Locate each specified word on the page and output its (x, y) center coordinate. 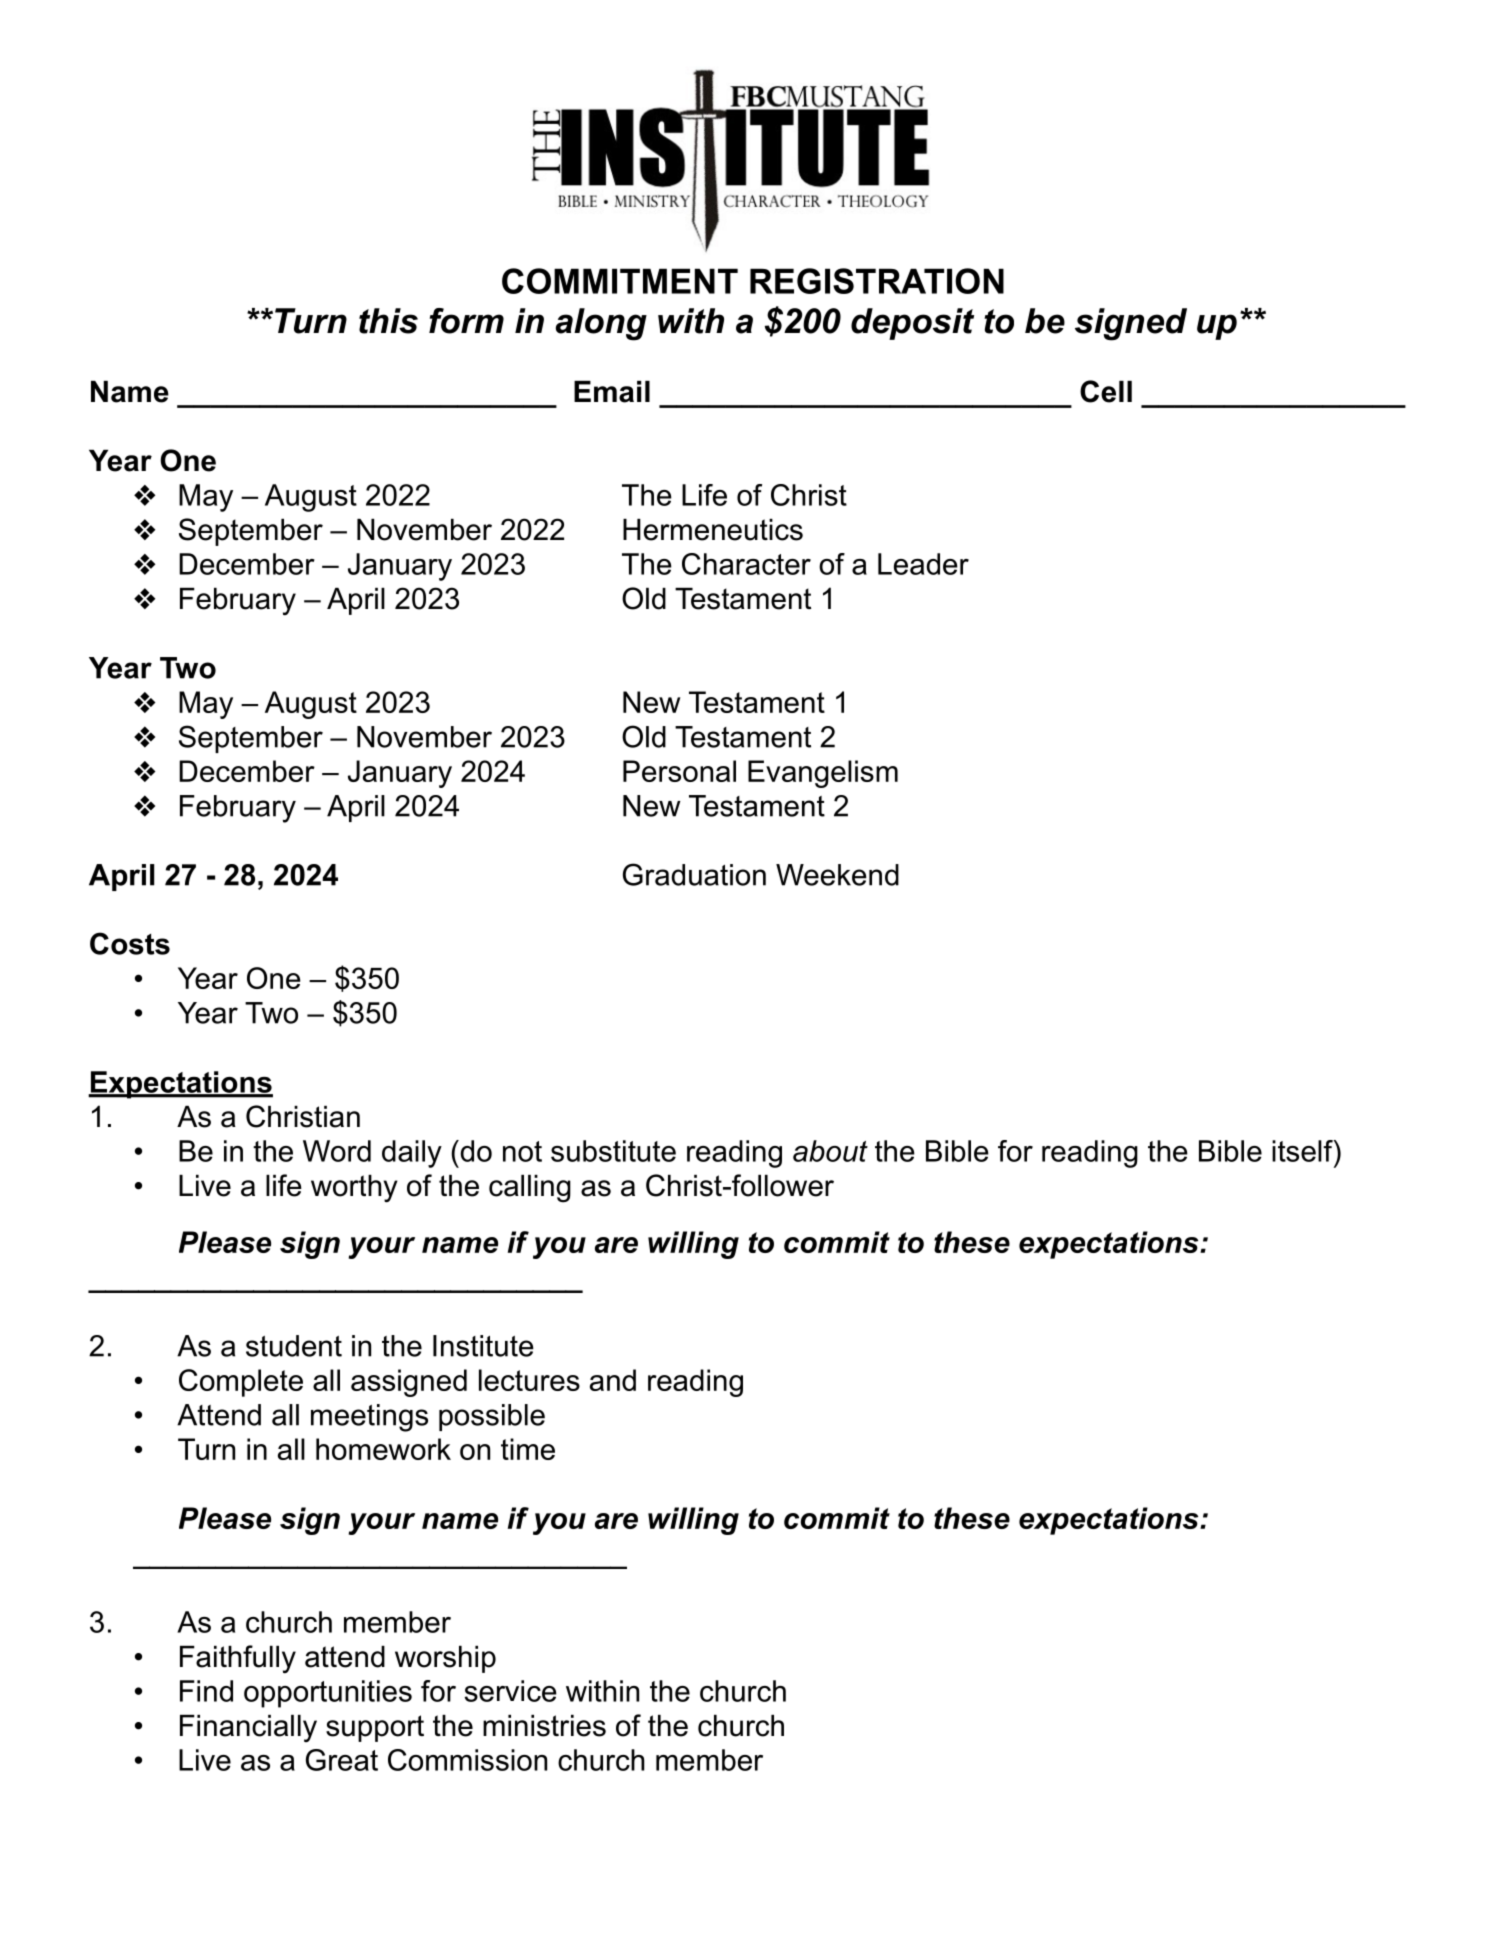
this (388, 321)
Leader (923, 564)
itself (1303, 1151)
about (830, 1151)
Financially (248, 1728)
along (601, 324)
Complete (241, 1383)
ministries (544, 1726)
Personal (679, 771)
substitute (613, 1151)
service (510, 1691)
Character (746, 564)
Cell (1106, 391)
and (613, 1380)
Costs (130, 943)
